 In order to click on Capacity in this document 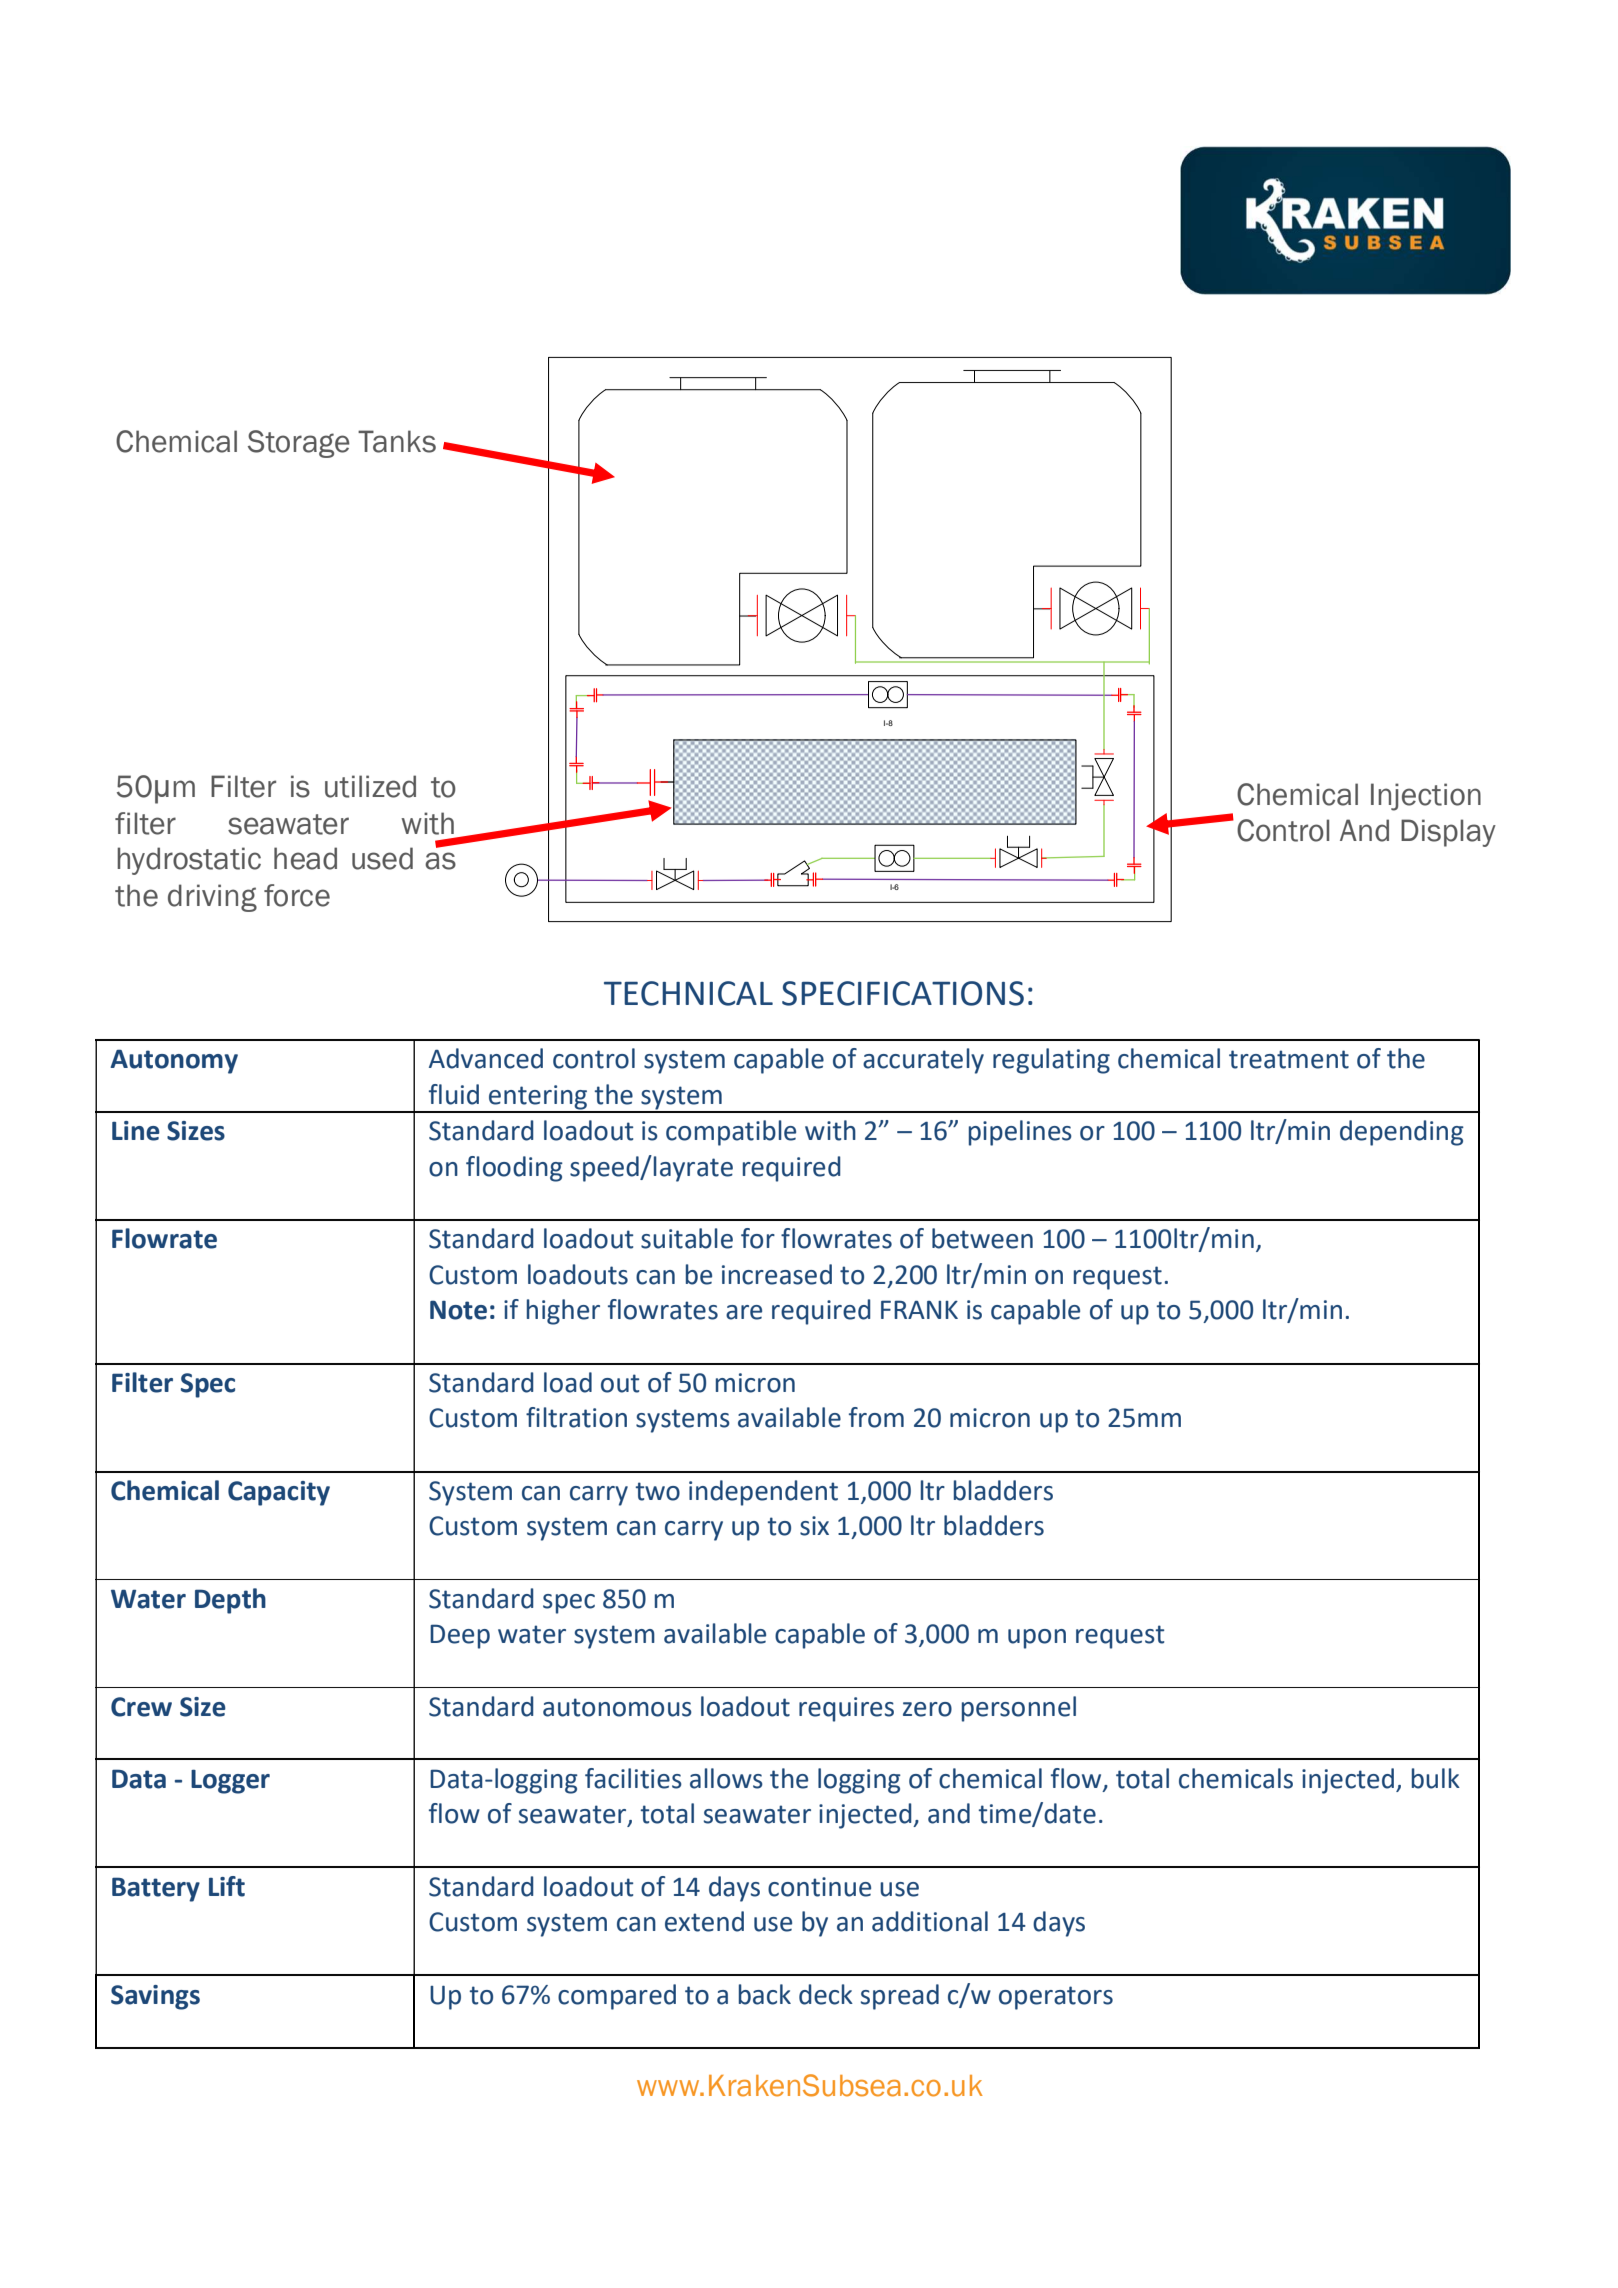, I will do `click(279, 1493)`.
